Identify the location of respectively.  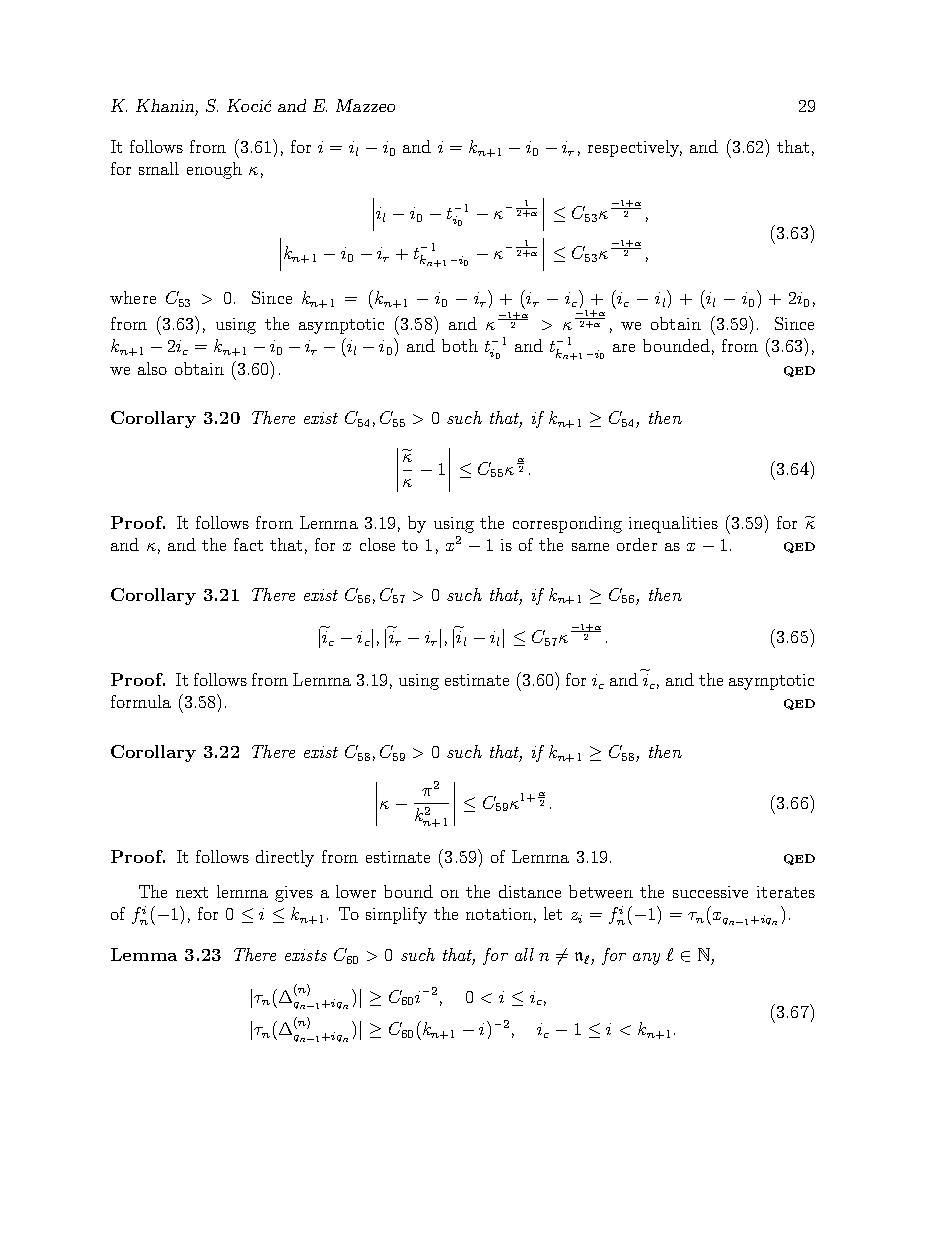
(635, 148).
